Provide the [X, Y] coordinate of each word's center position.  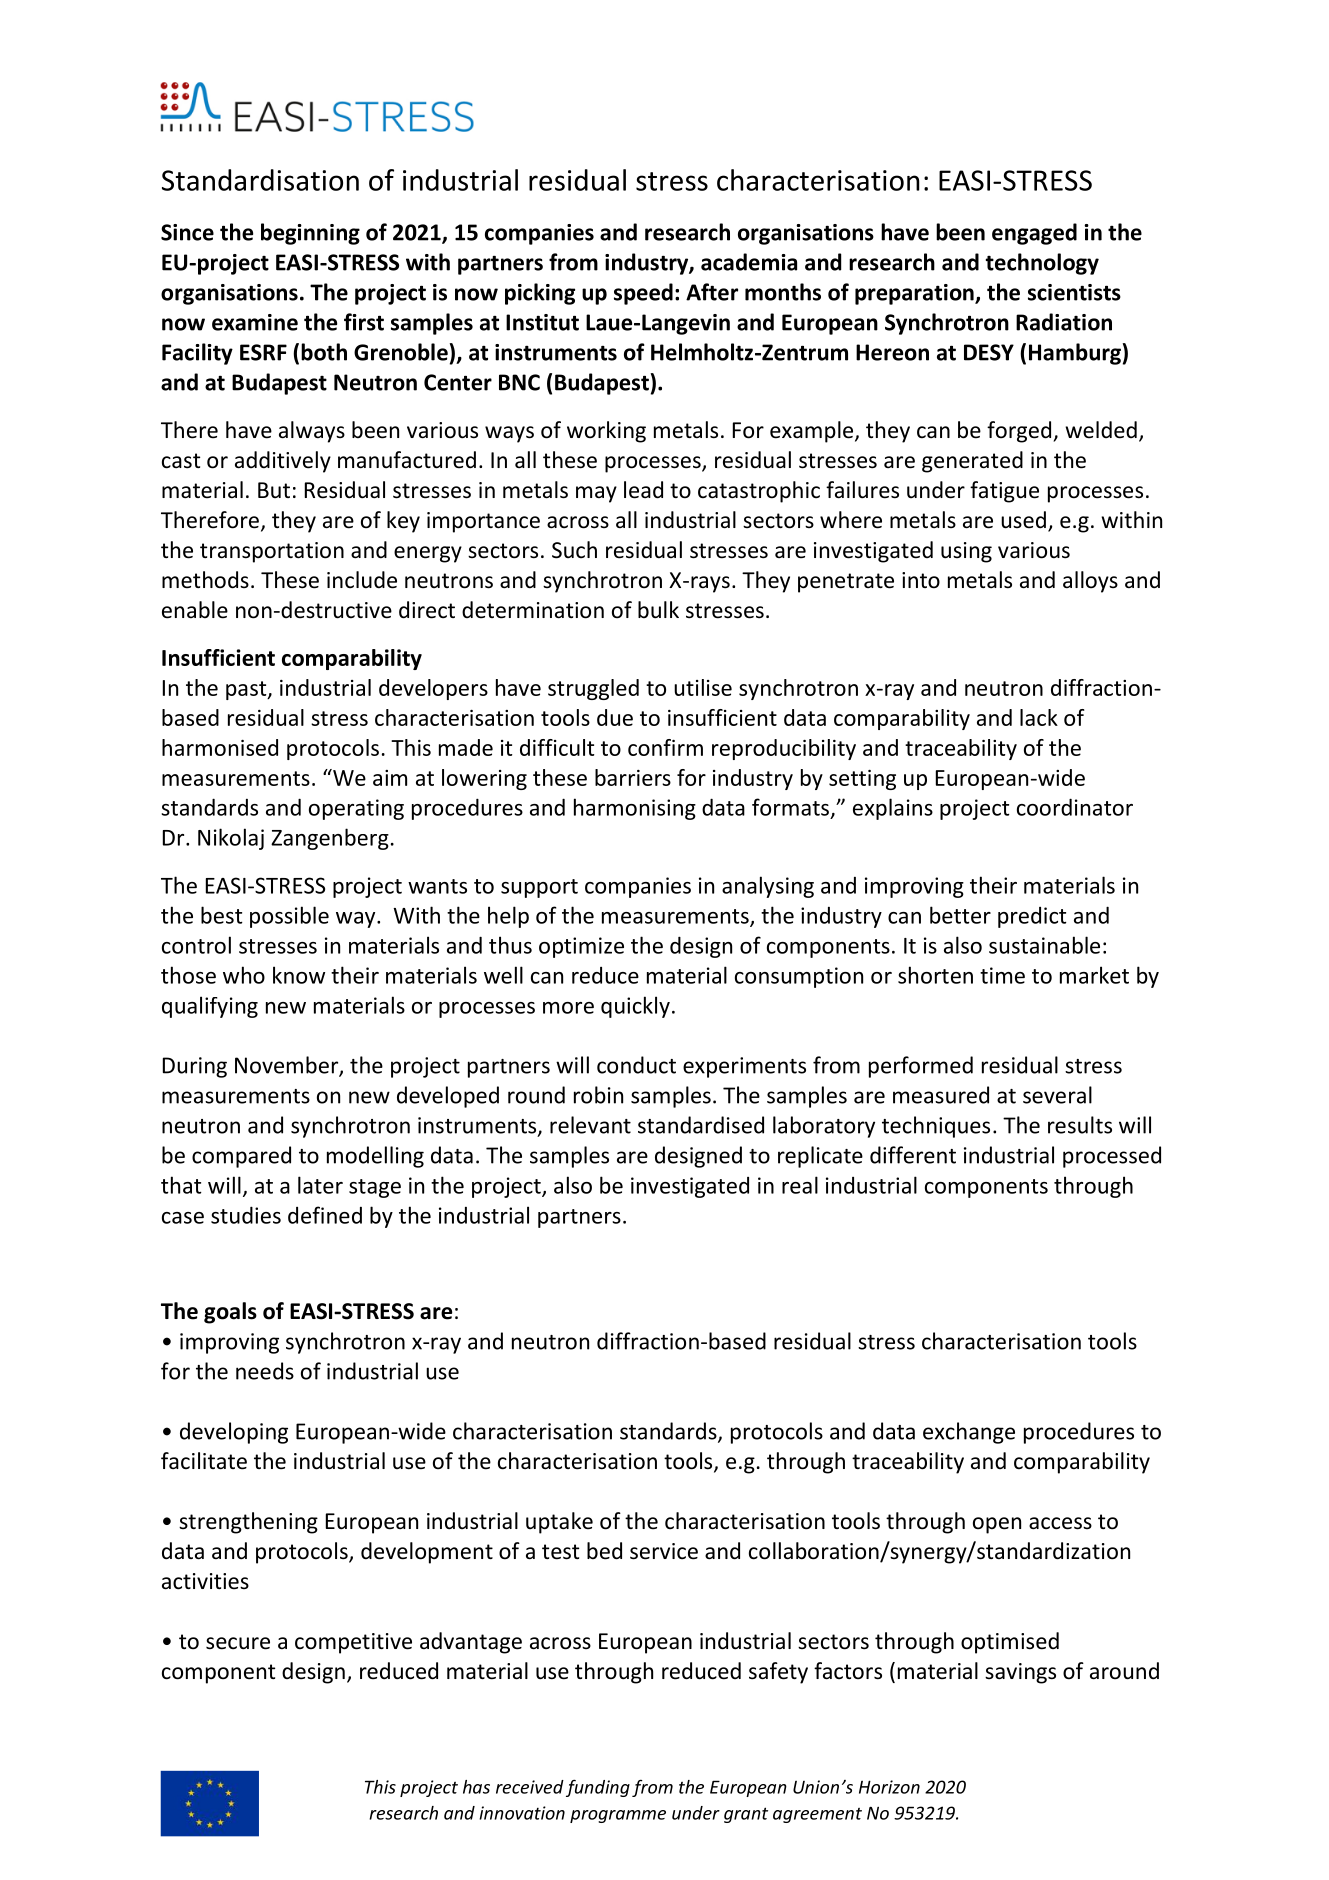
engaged [1034, 234]
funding [598, 1788]
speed [643, 294]
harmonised [220, 747]
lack [1039, 717]
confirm [665, 747]
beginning [310, 234]
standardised [701, 1125]
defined [325, 1215]
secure [238, 1643]
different [913, 1155]
